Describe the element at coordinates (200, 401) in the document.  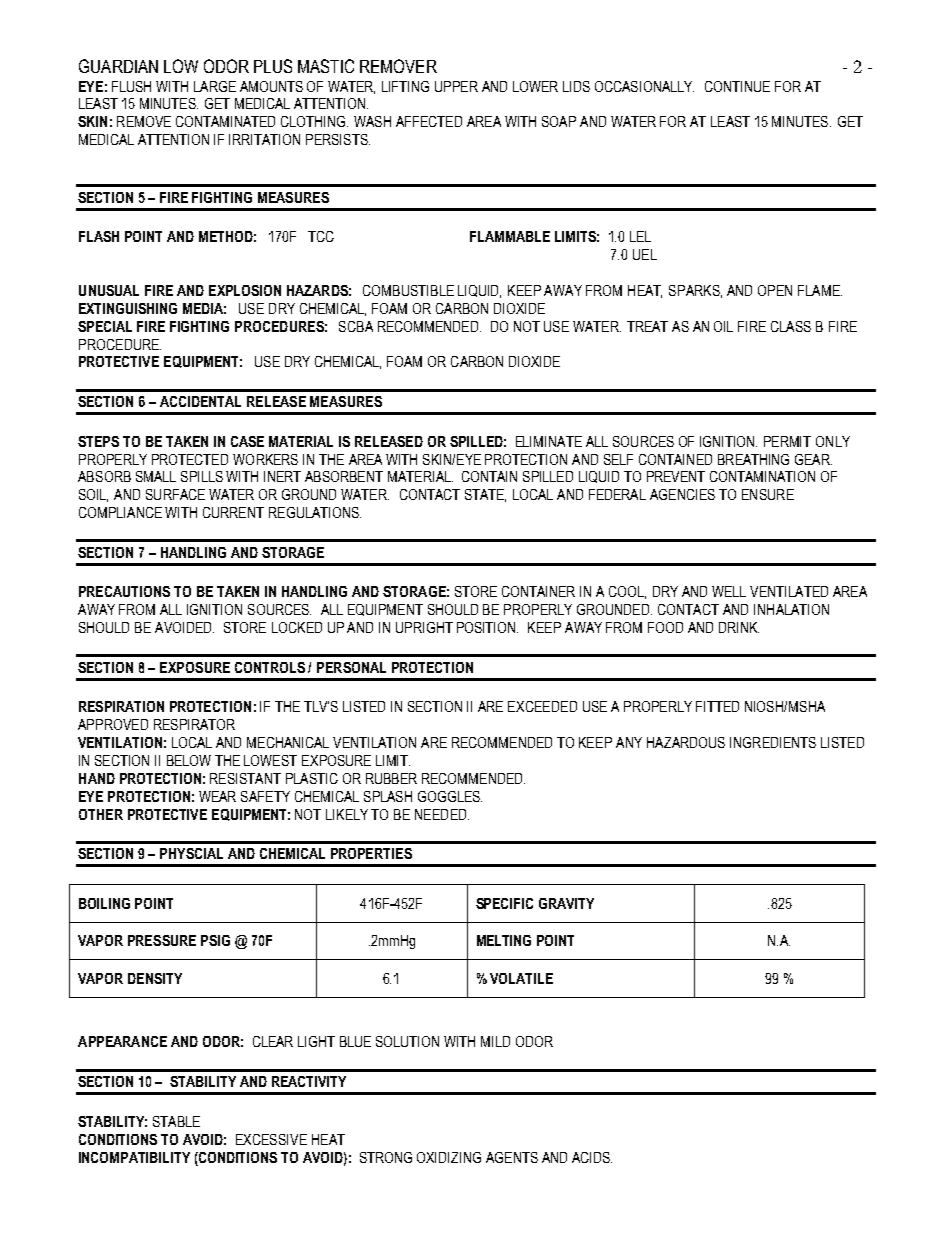
I see `ACCIDENTAL` at that location.
